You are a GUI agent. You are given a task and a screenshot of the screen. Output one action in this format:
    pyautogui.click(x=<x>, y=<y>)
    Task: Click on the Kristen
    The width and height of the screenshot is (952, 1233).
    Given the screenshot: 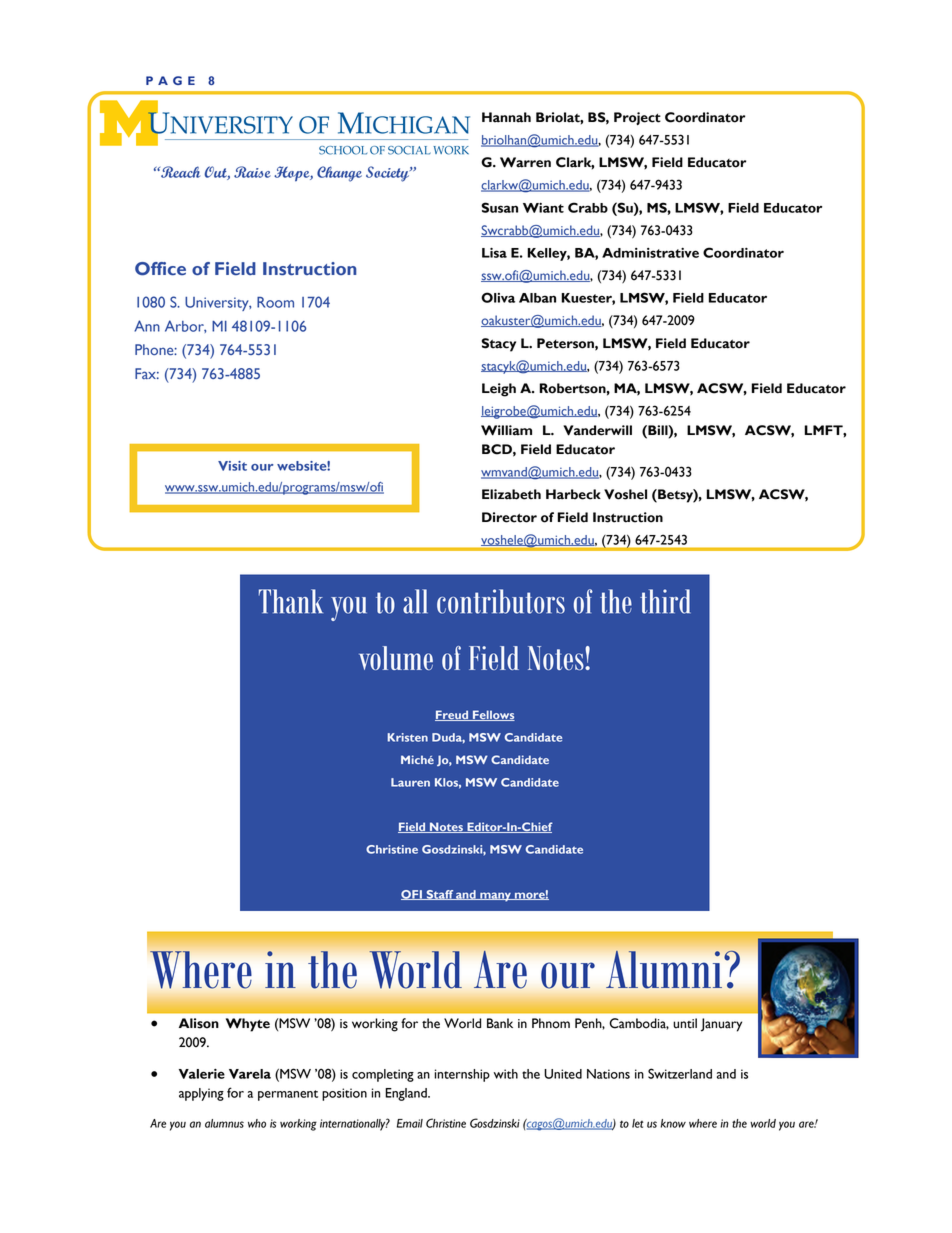 What is the action you would take?
    pyautogui.click(x=407, y=737)
